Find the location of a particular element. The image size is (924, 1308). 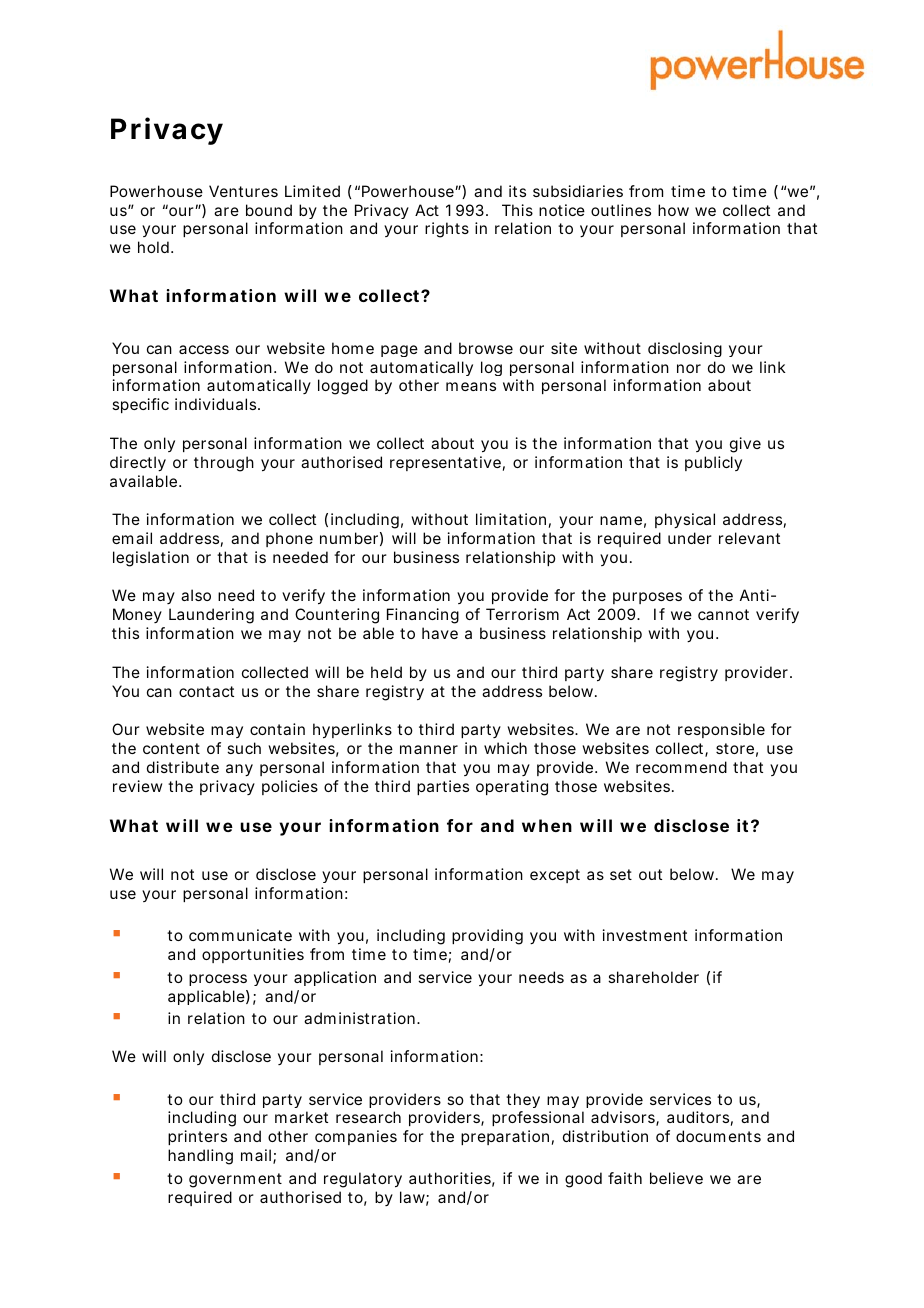

Ventures is located at coordinates (243, 191).
